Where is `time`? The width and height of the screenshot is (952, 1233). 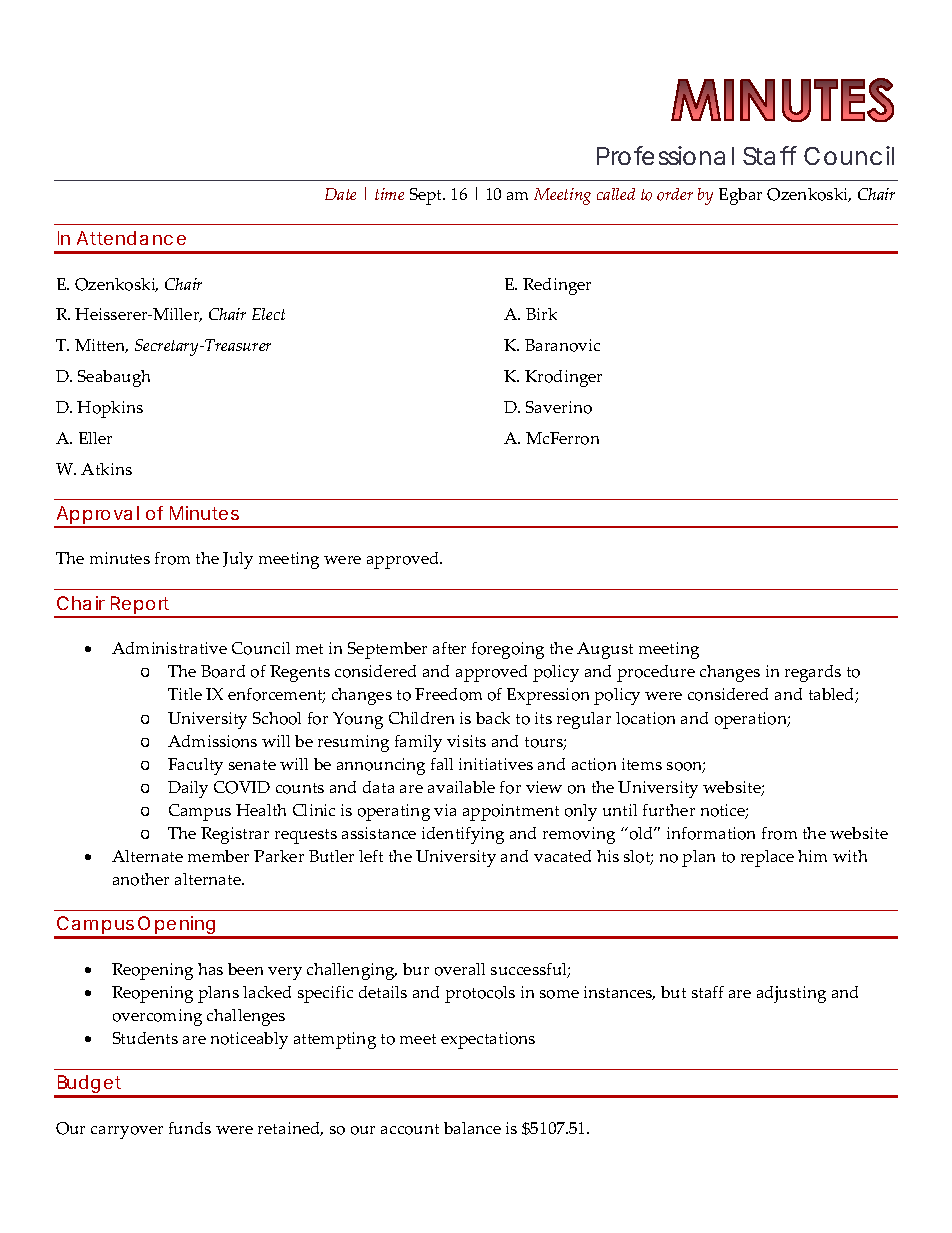 time is located at coordinates (389, 194).
